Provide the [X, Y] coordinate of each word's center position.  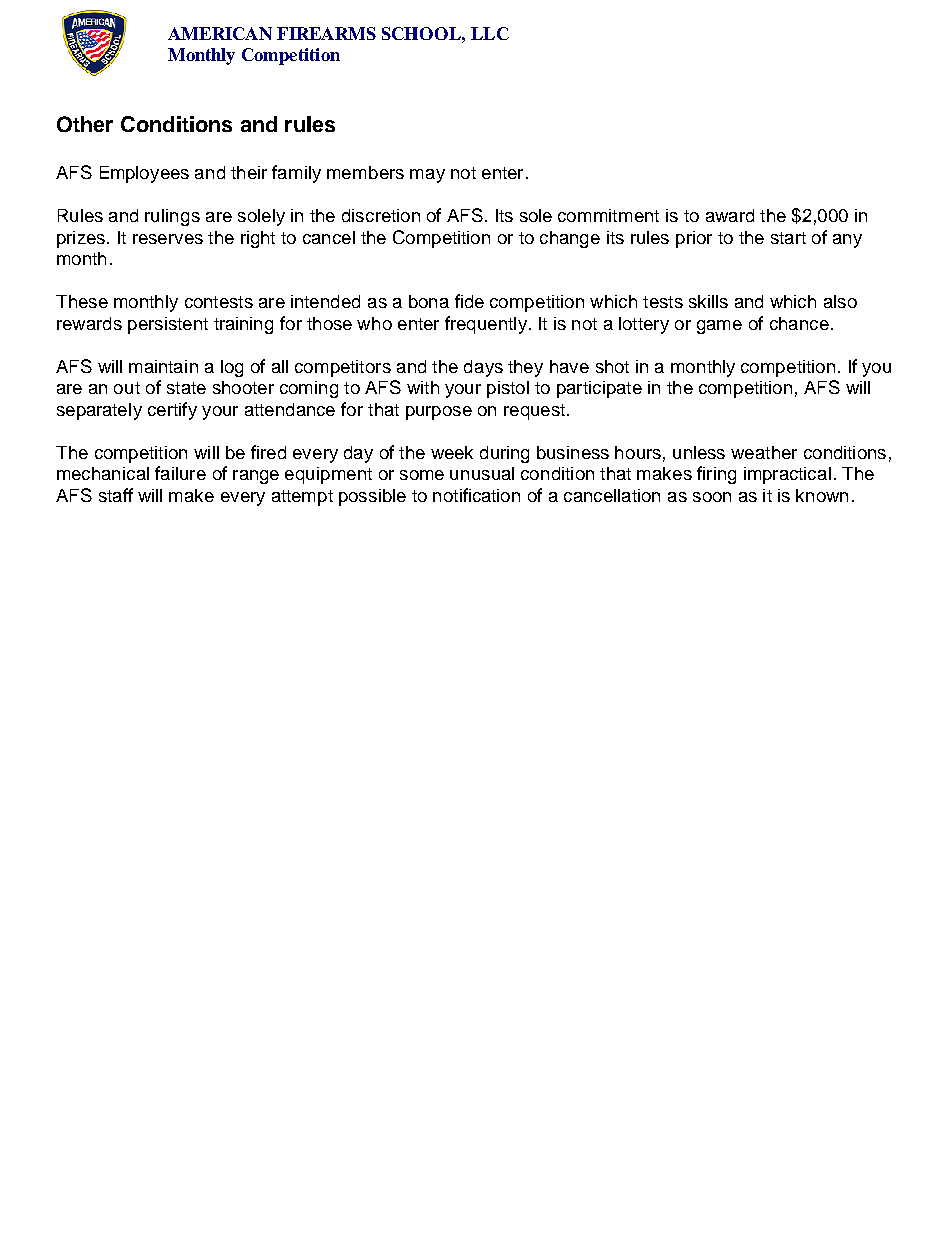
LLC [490, 33]
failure [180, 473]
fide [469, 301]
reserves [168, 239]
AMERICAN [220, 33]
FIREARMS [326, 33]
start [788, 238]
